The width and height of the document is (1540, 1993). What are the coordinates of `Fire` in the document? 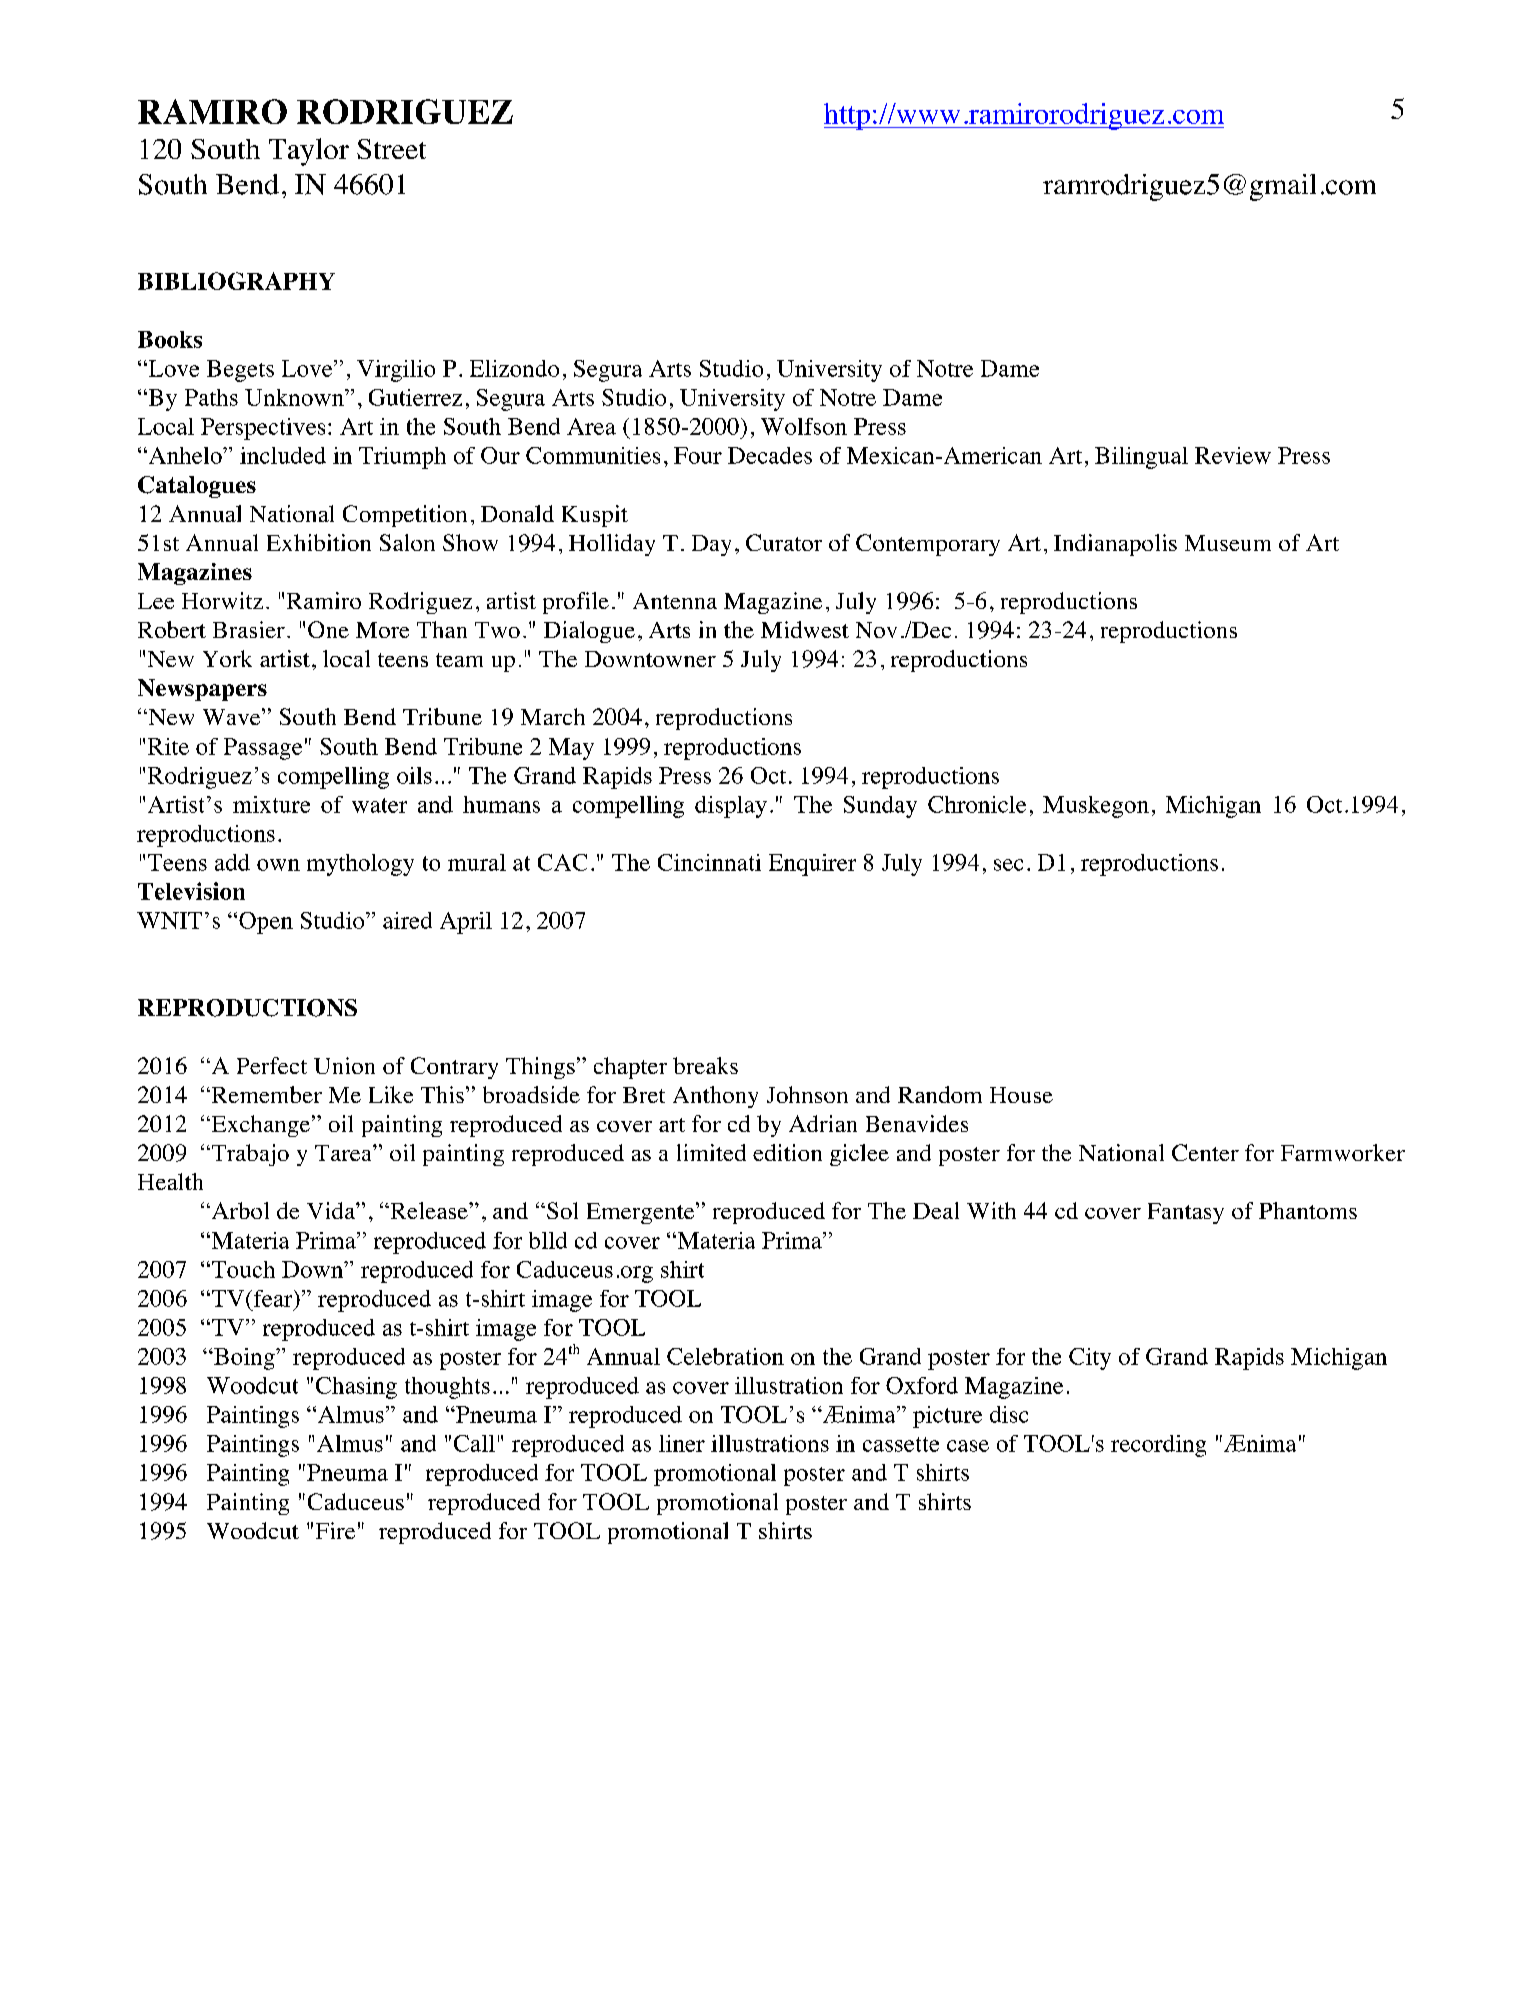 It's located at (335, 1530).
